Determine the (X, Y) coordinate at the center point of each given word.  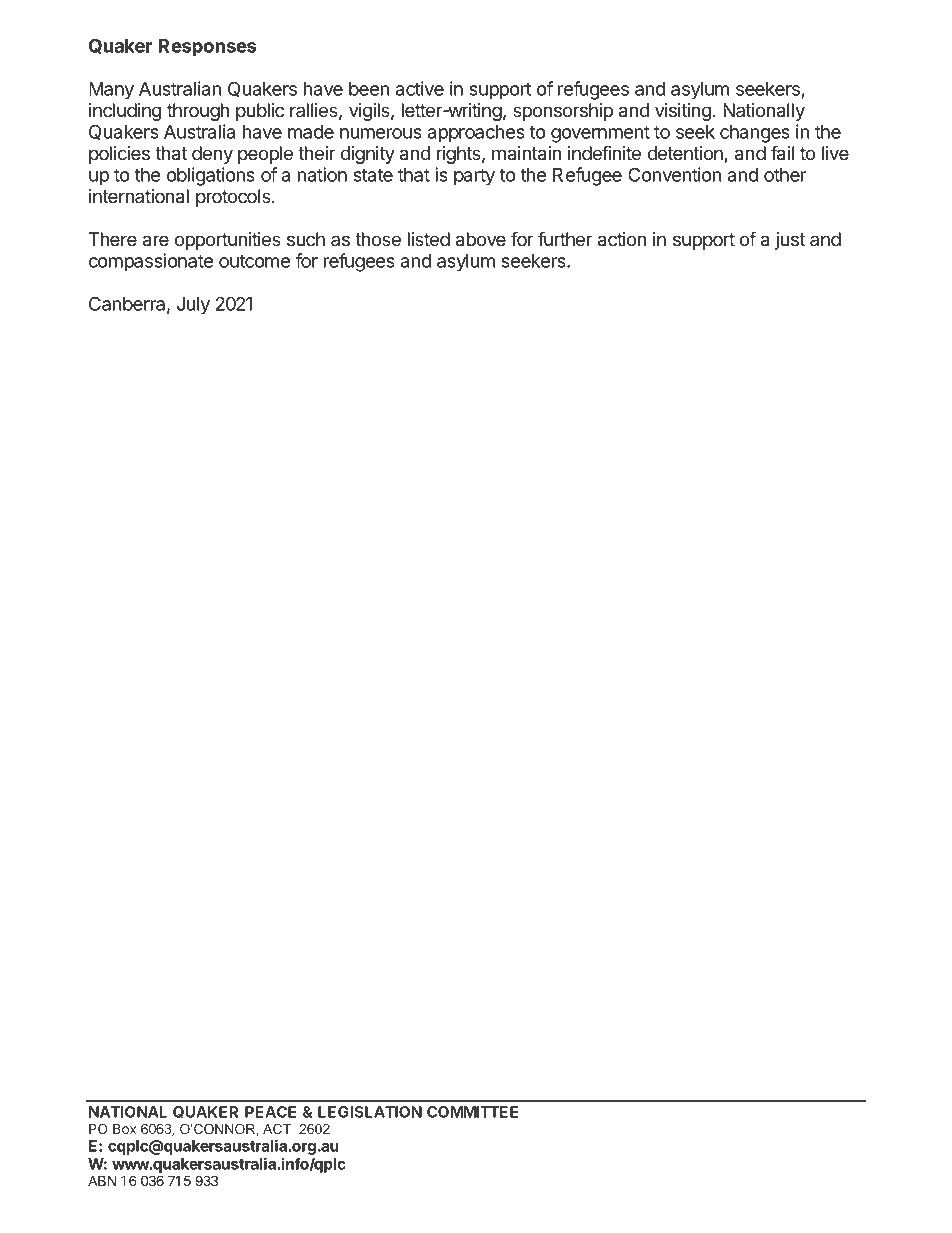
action (622, 239)
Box (124, 1129)
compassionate (151, 262)
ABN (102, 1180)
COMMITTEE (472, 1112)
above (481, 239)
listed (429, 239)
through (198, 112)
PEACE (270, 1112)
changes (755, 134)
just (790, 241)
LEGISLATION (370, 1112)
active (420, 88)
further (565, 239)
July (193, 306)
